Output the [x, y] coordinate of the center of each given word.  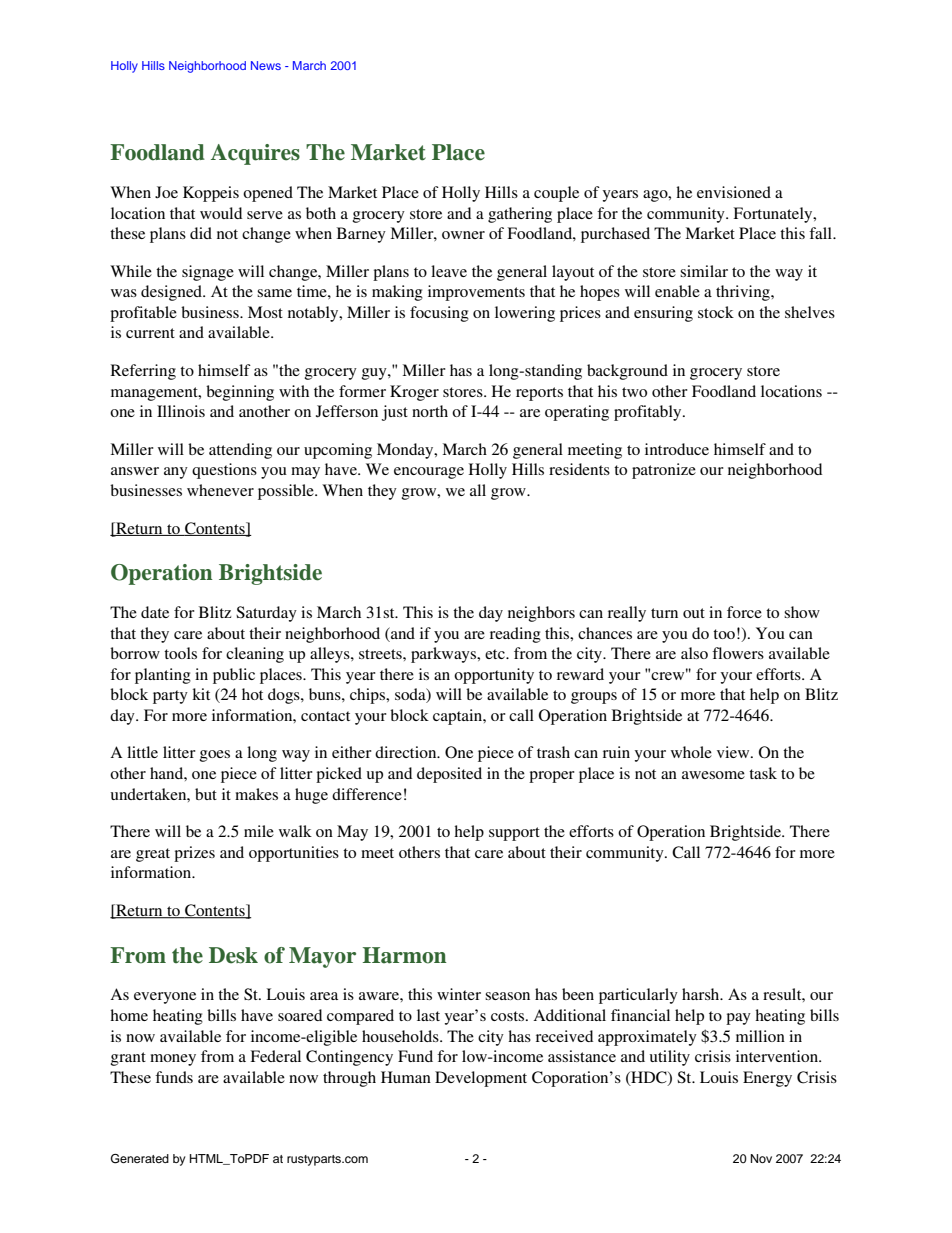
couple [556, 194]
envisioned [734, 192]
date [155, 612]
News [266, 65]
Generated [140, 1159]
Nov [761, 1158]
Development [481, 1079]
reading [515, 635]
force [744, 612]
